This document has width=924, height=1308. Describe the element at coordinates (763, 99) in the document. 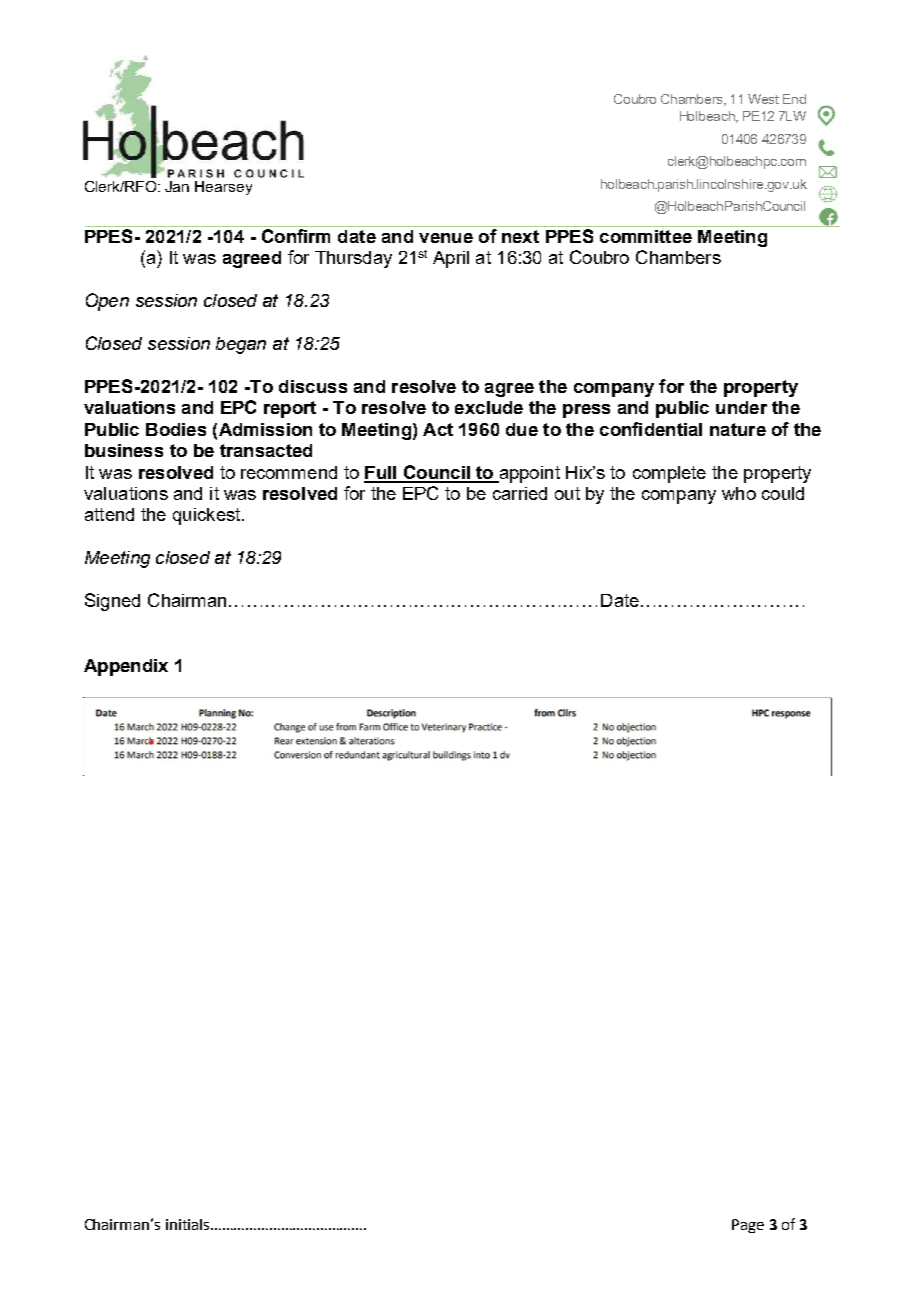

I see `West` at that location.
